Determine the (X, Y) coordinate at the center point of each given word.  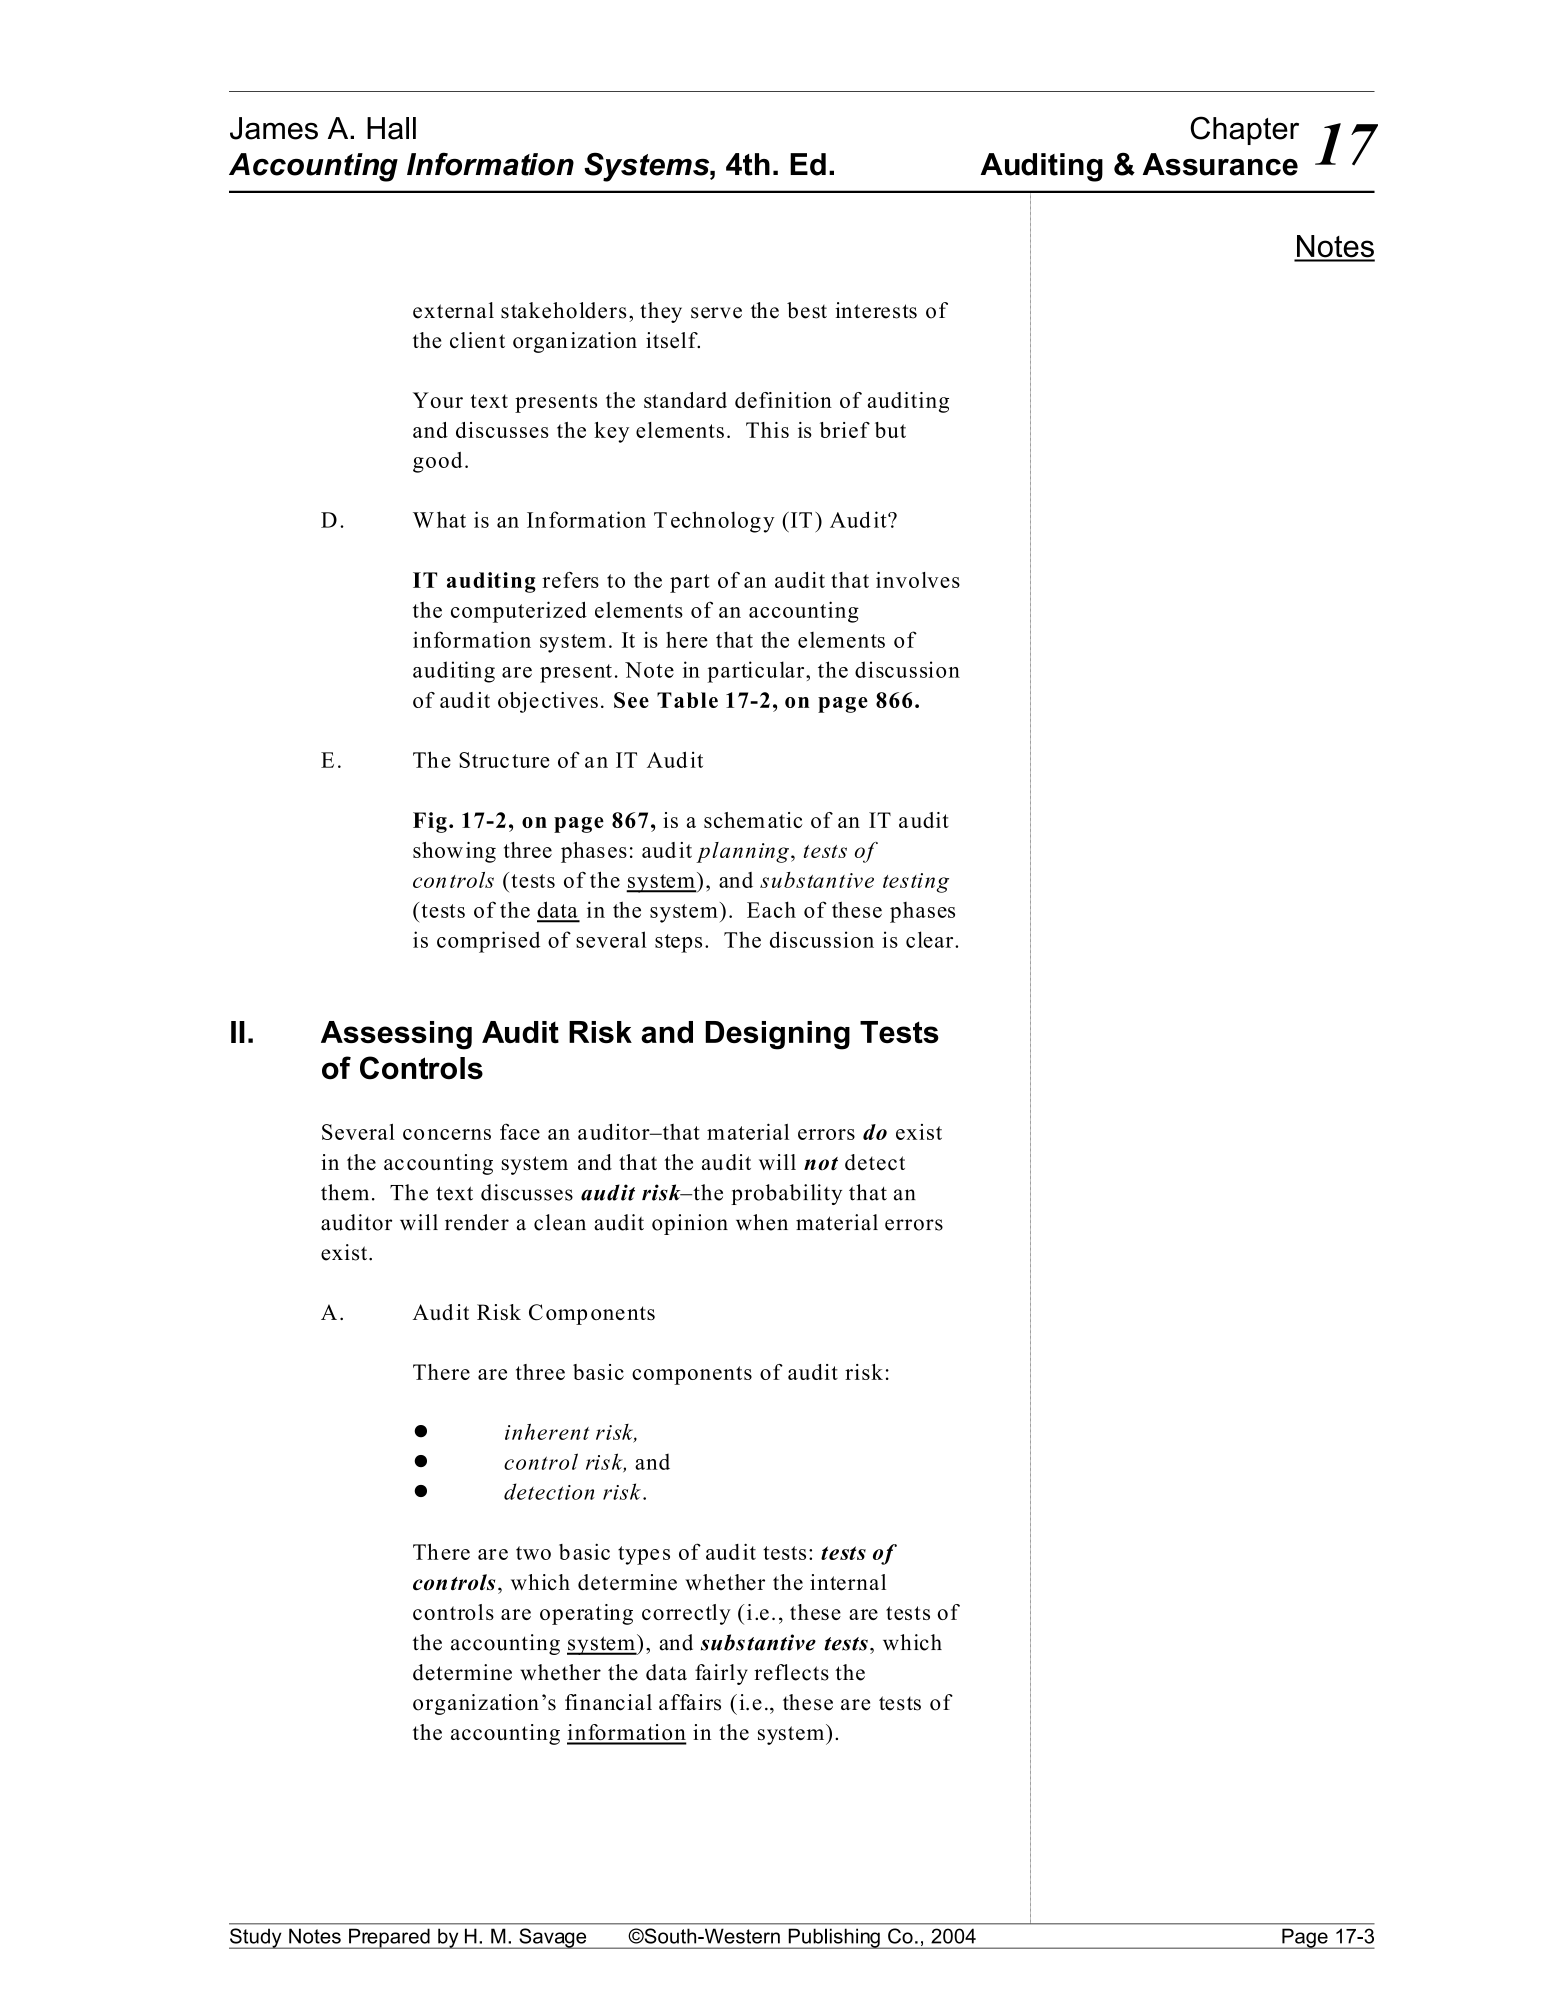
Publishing (834, 1938)
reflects (791, 1672)
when (762, 1222)
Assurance (1220, 164)
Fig (430, 822)
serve (716, 313)
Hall (391, 128)
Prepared (389, 1938)
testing (916, 883)
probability (786, 1194)
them (345, 1192)
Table (687, 700)
